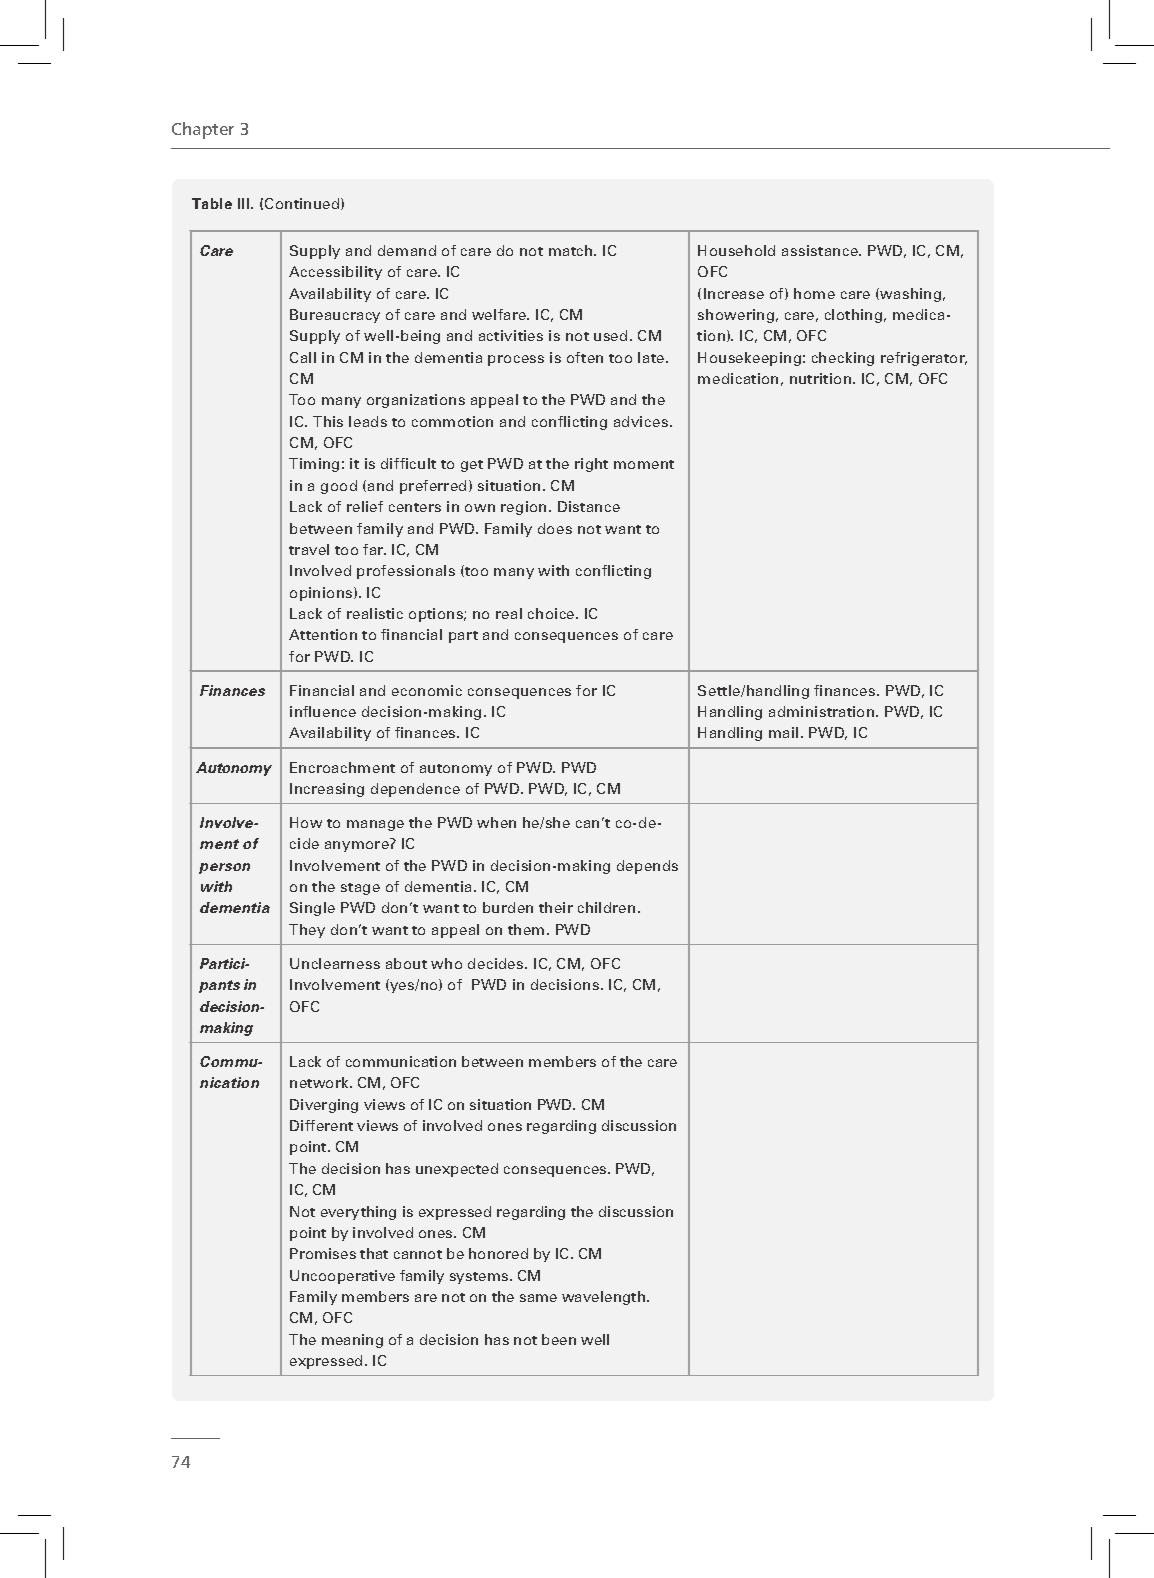  I want to click on match, so click(572, 250).
